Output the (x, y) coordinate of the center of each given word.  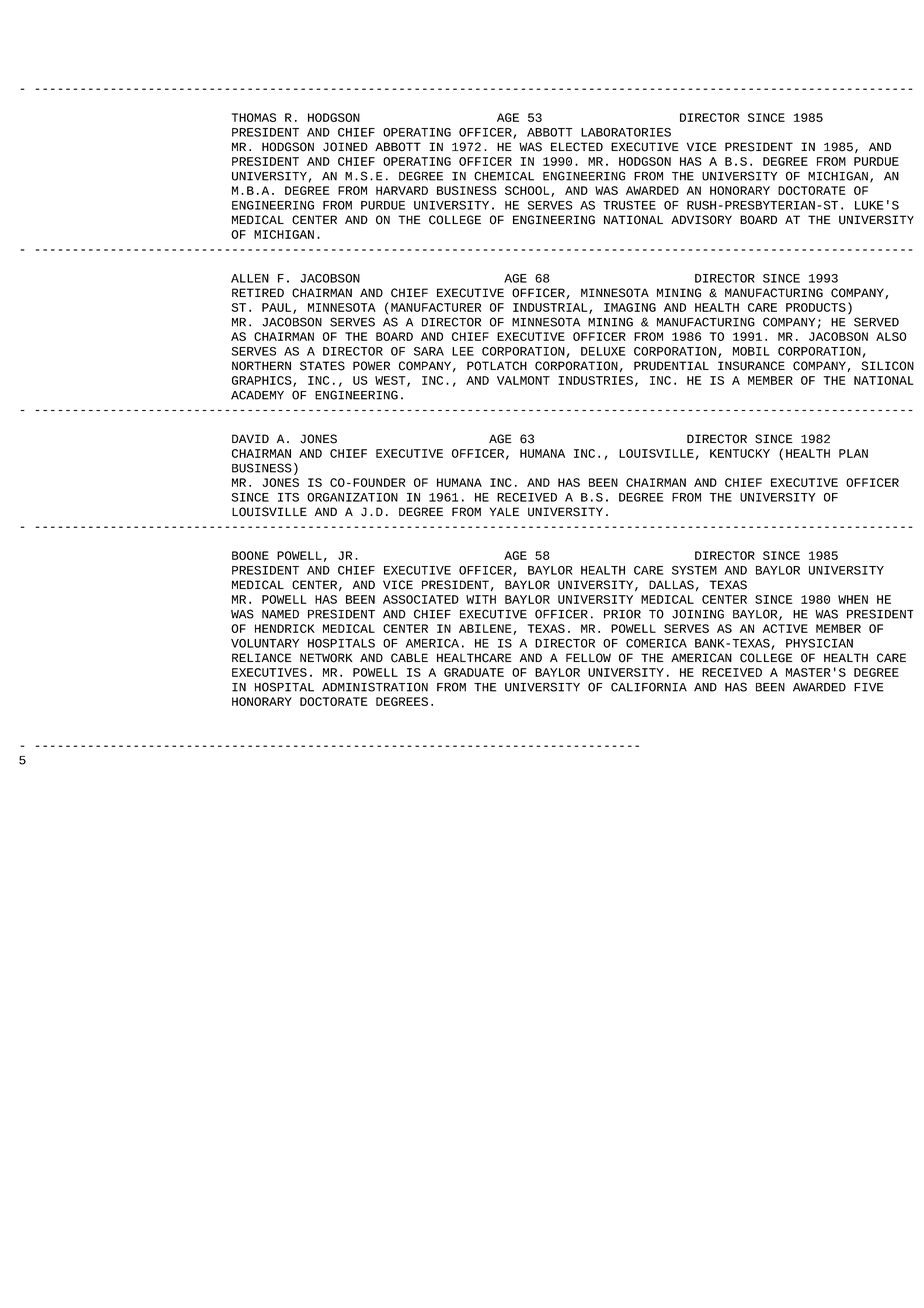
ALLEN (250, 278)
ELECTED (577, 147)
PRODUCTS (816, 307)
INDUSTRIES (595, 380)
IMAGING (630, 307)
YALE (504, 511)
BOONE (250, 555)
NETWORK (326, 658)
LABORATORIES (626, 132)
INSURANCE (751, 366)
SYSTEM (694, 570)
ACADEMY (257, 395)
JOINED (345, 147)
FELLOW (588, 658)
